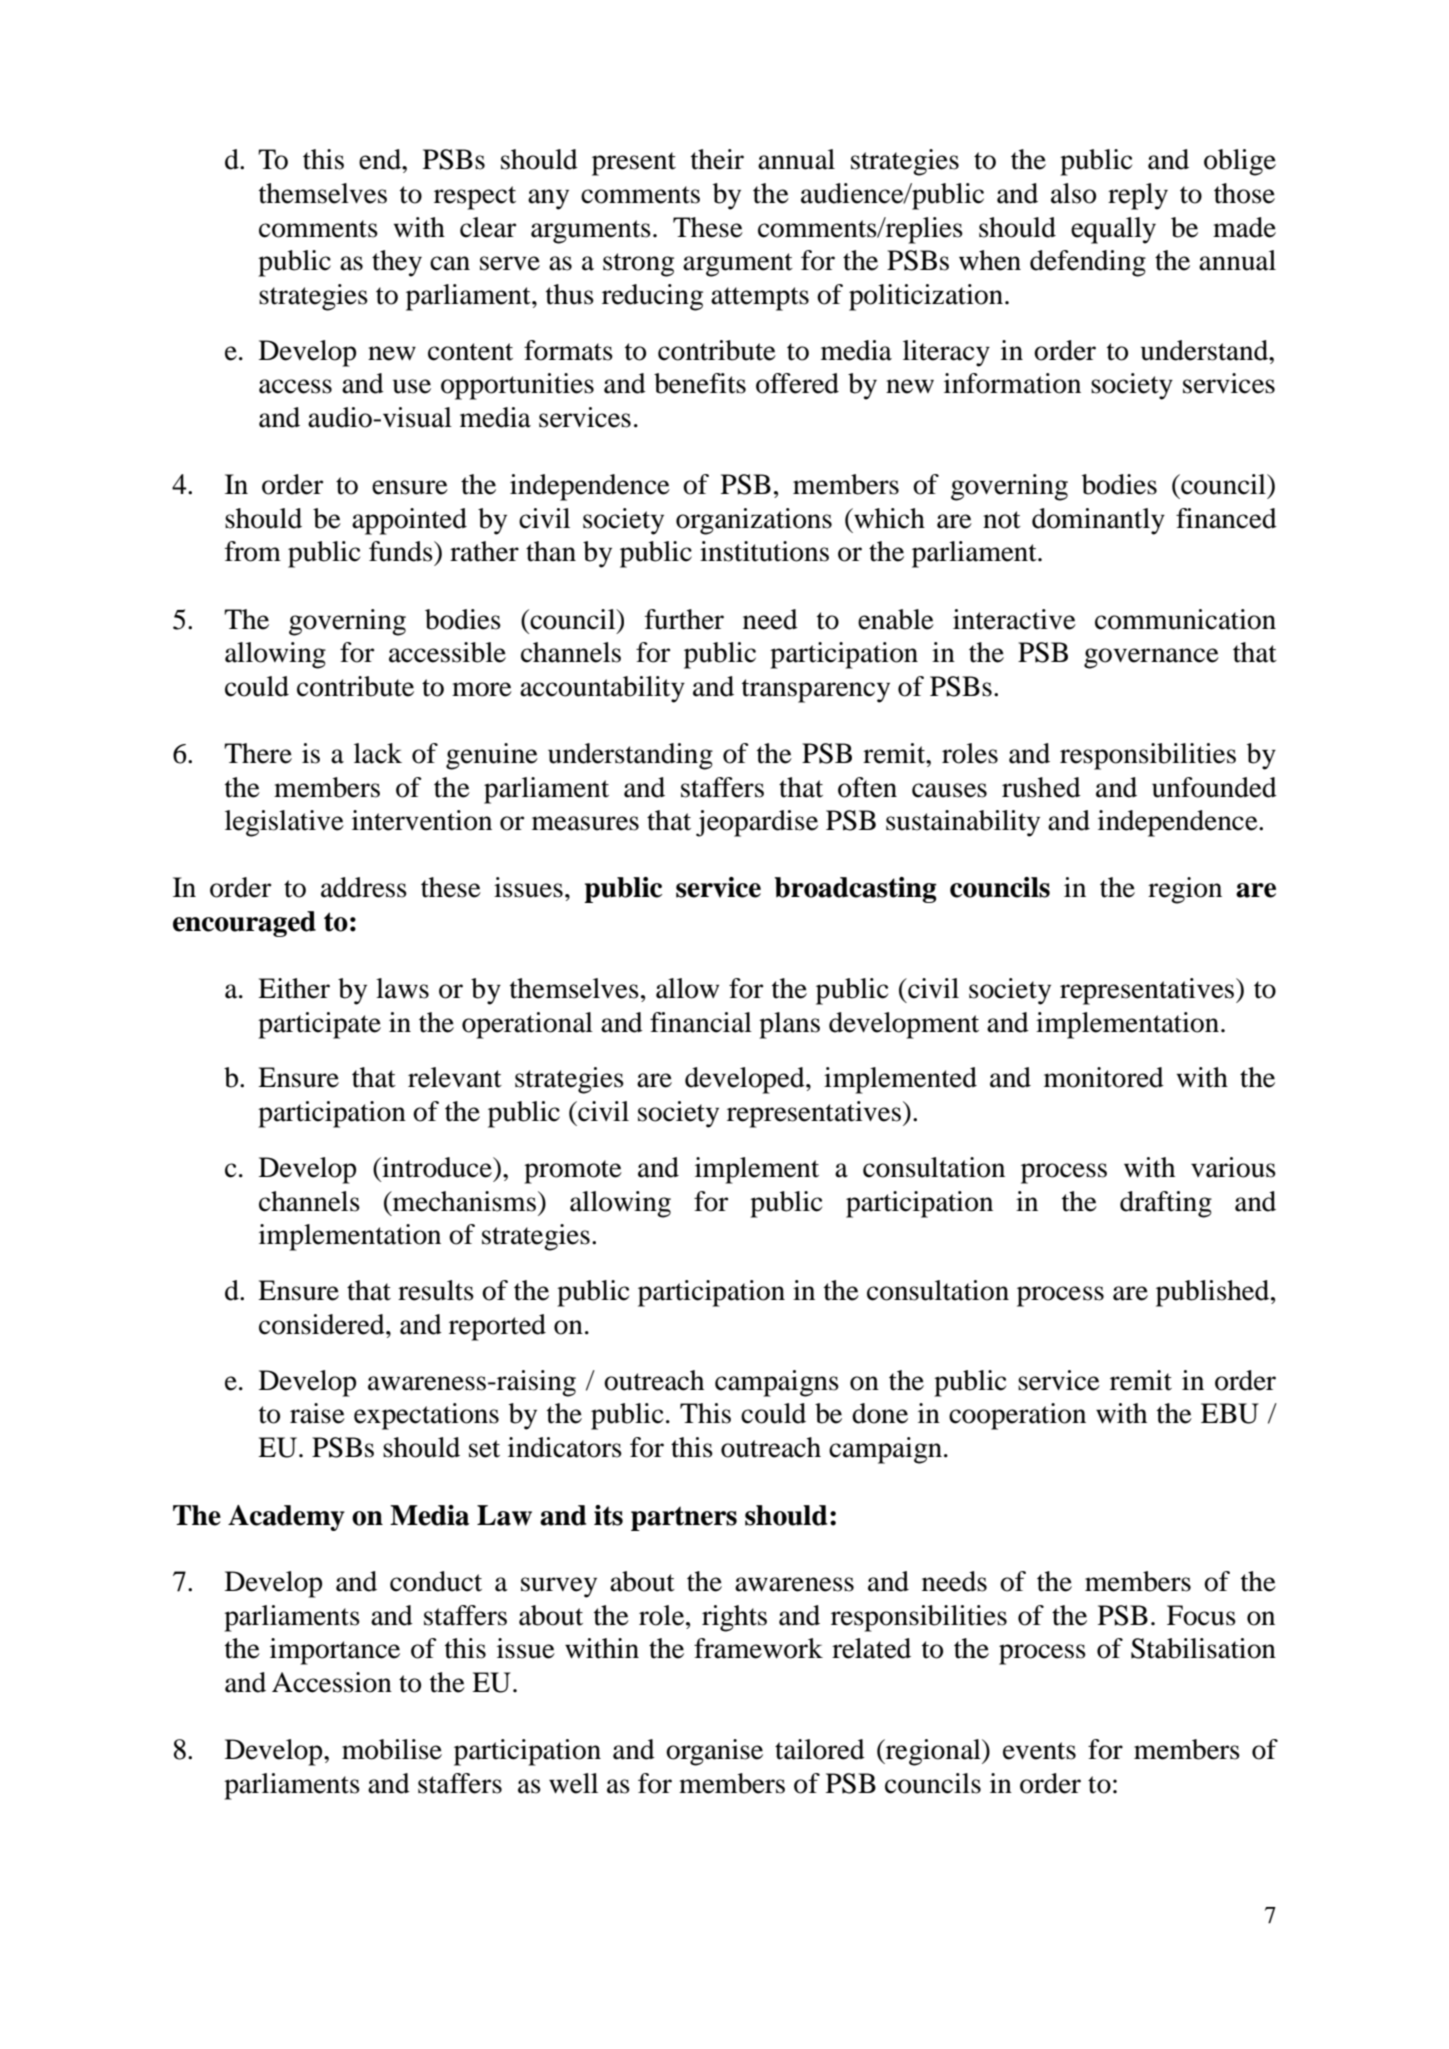 The image size is (1449, 2049). Describe the element at coordinates (717, 159) in the screenshot. I see `their` at that location.
